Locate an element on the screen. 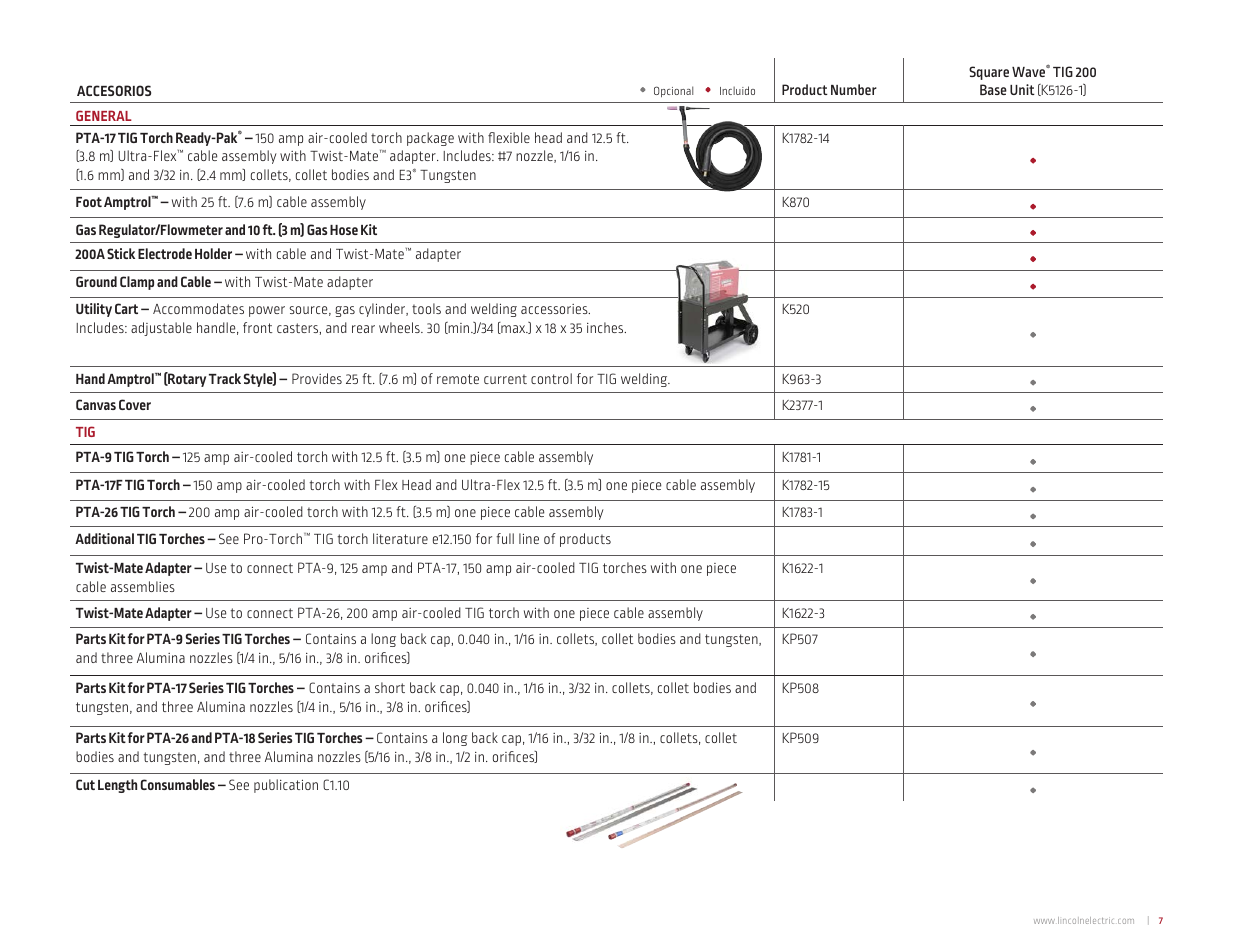 This screenshot has width=1233, height=952. Cover is located at coordinates (135, 404).
